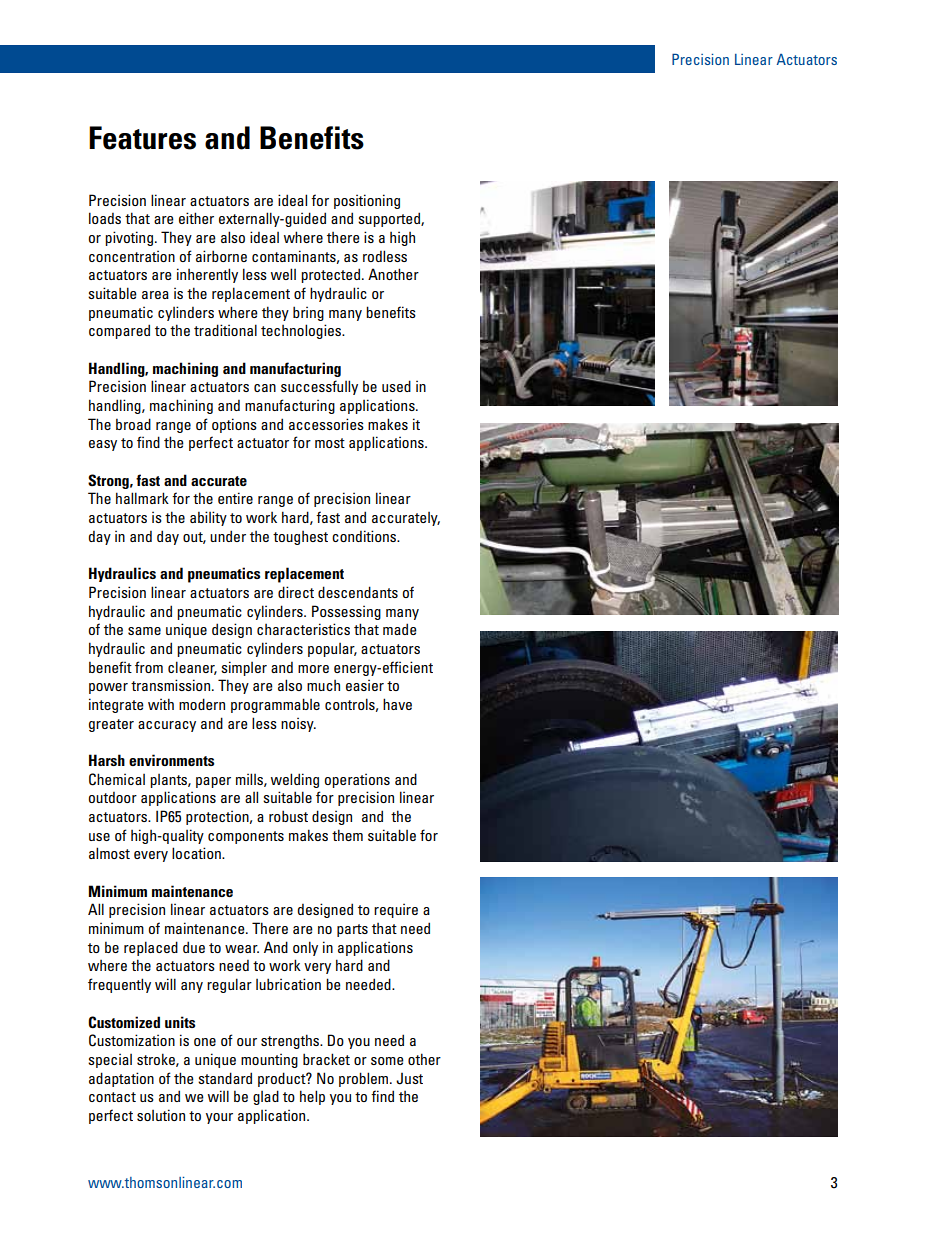  What do you see at coordinates (358, 592) in the screenshot?
I see `descendants` at bounding box center [358, 592].
